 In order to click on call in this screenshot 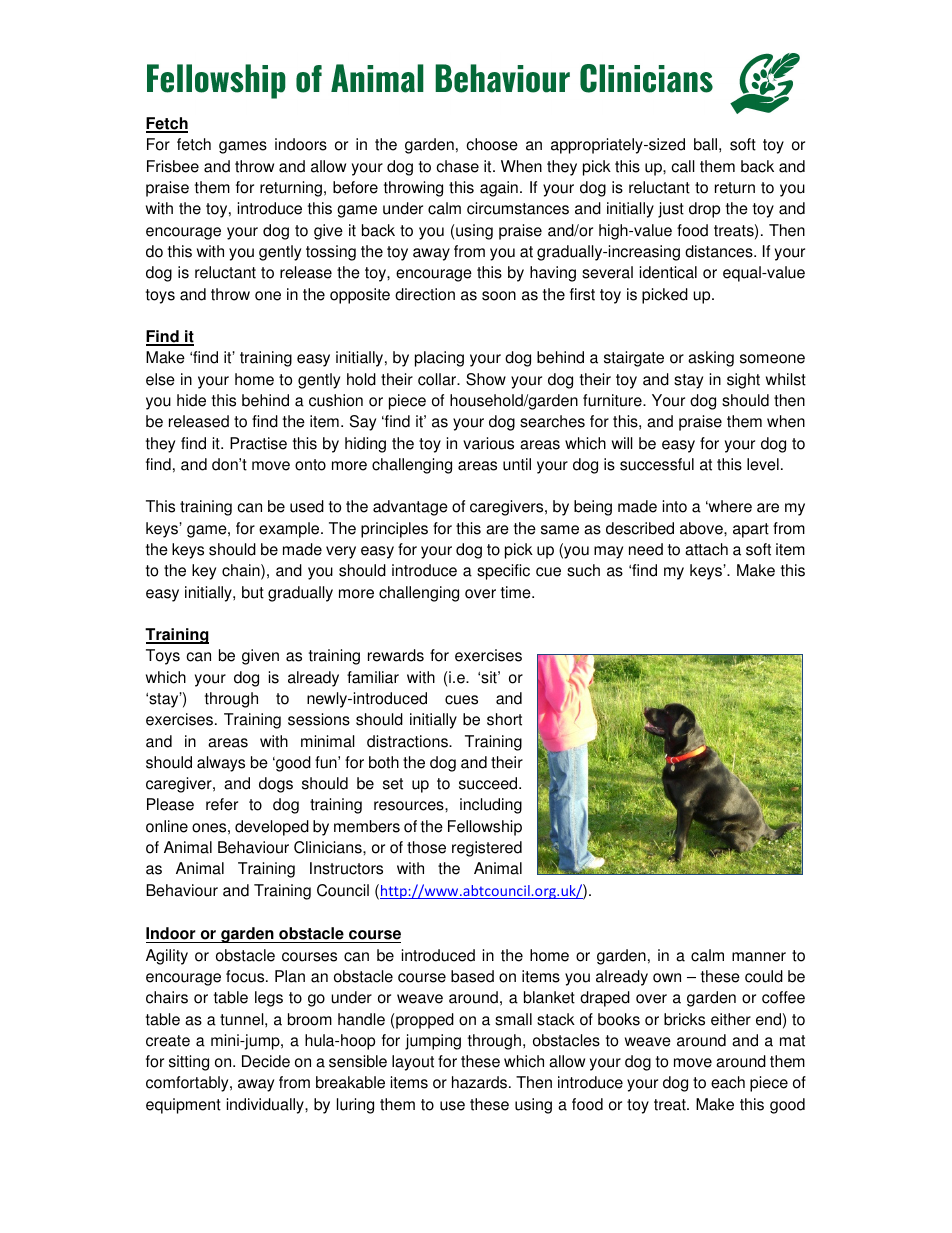, I will do `click(683, 166)`.
